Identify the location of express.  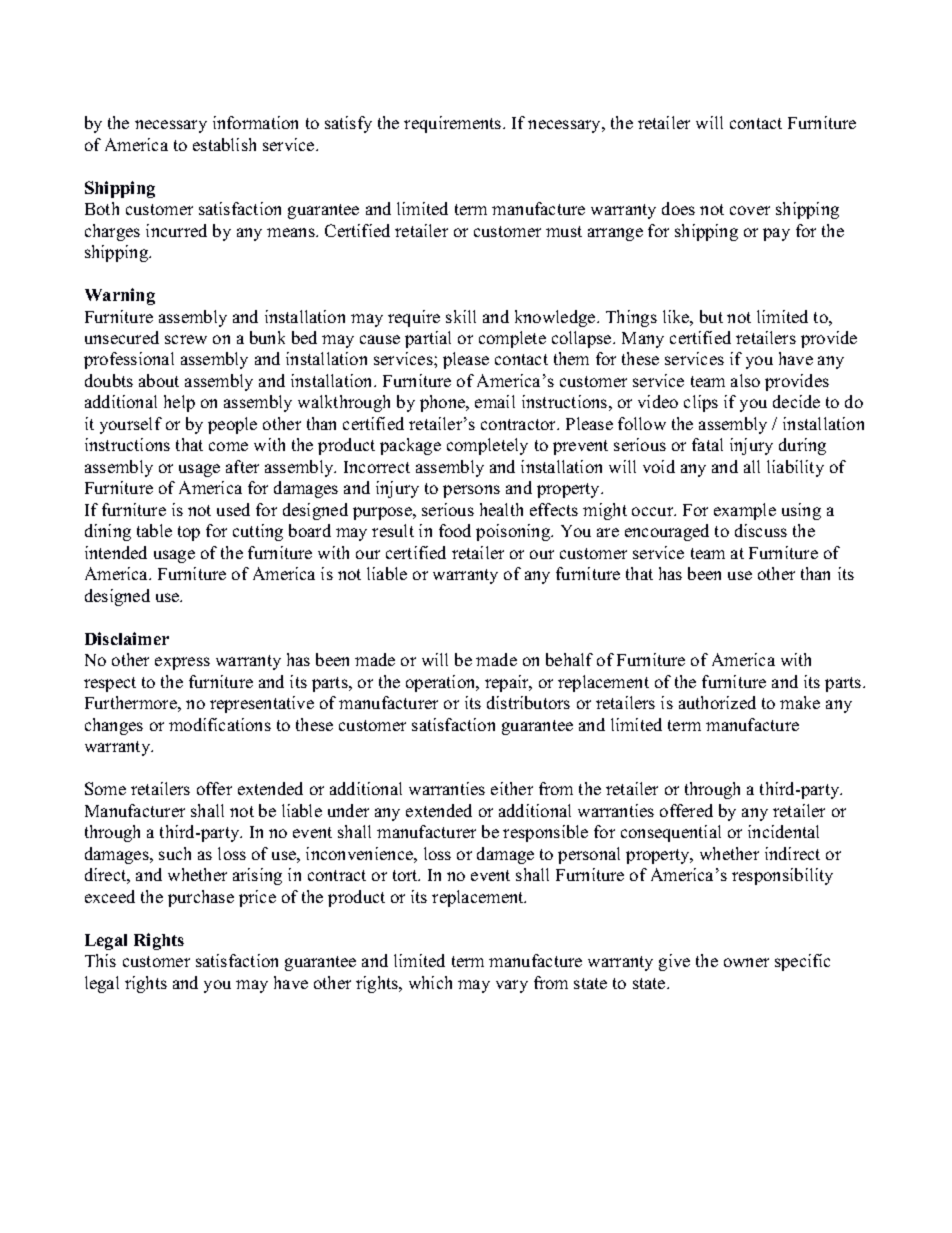
(182, 663).
